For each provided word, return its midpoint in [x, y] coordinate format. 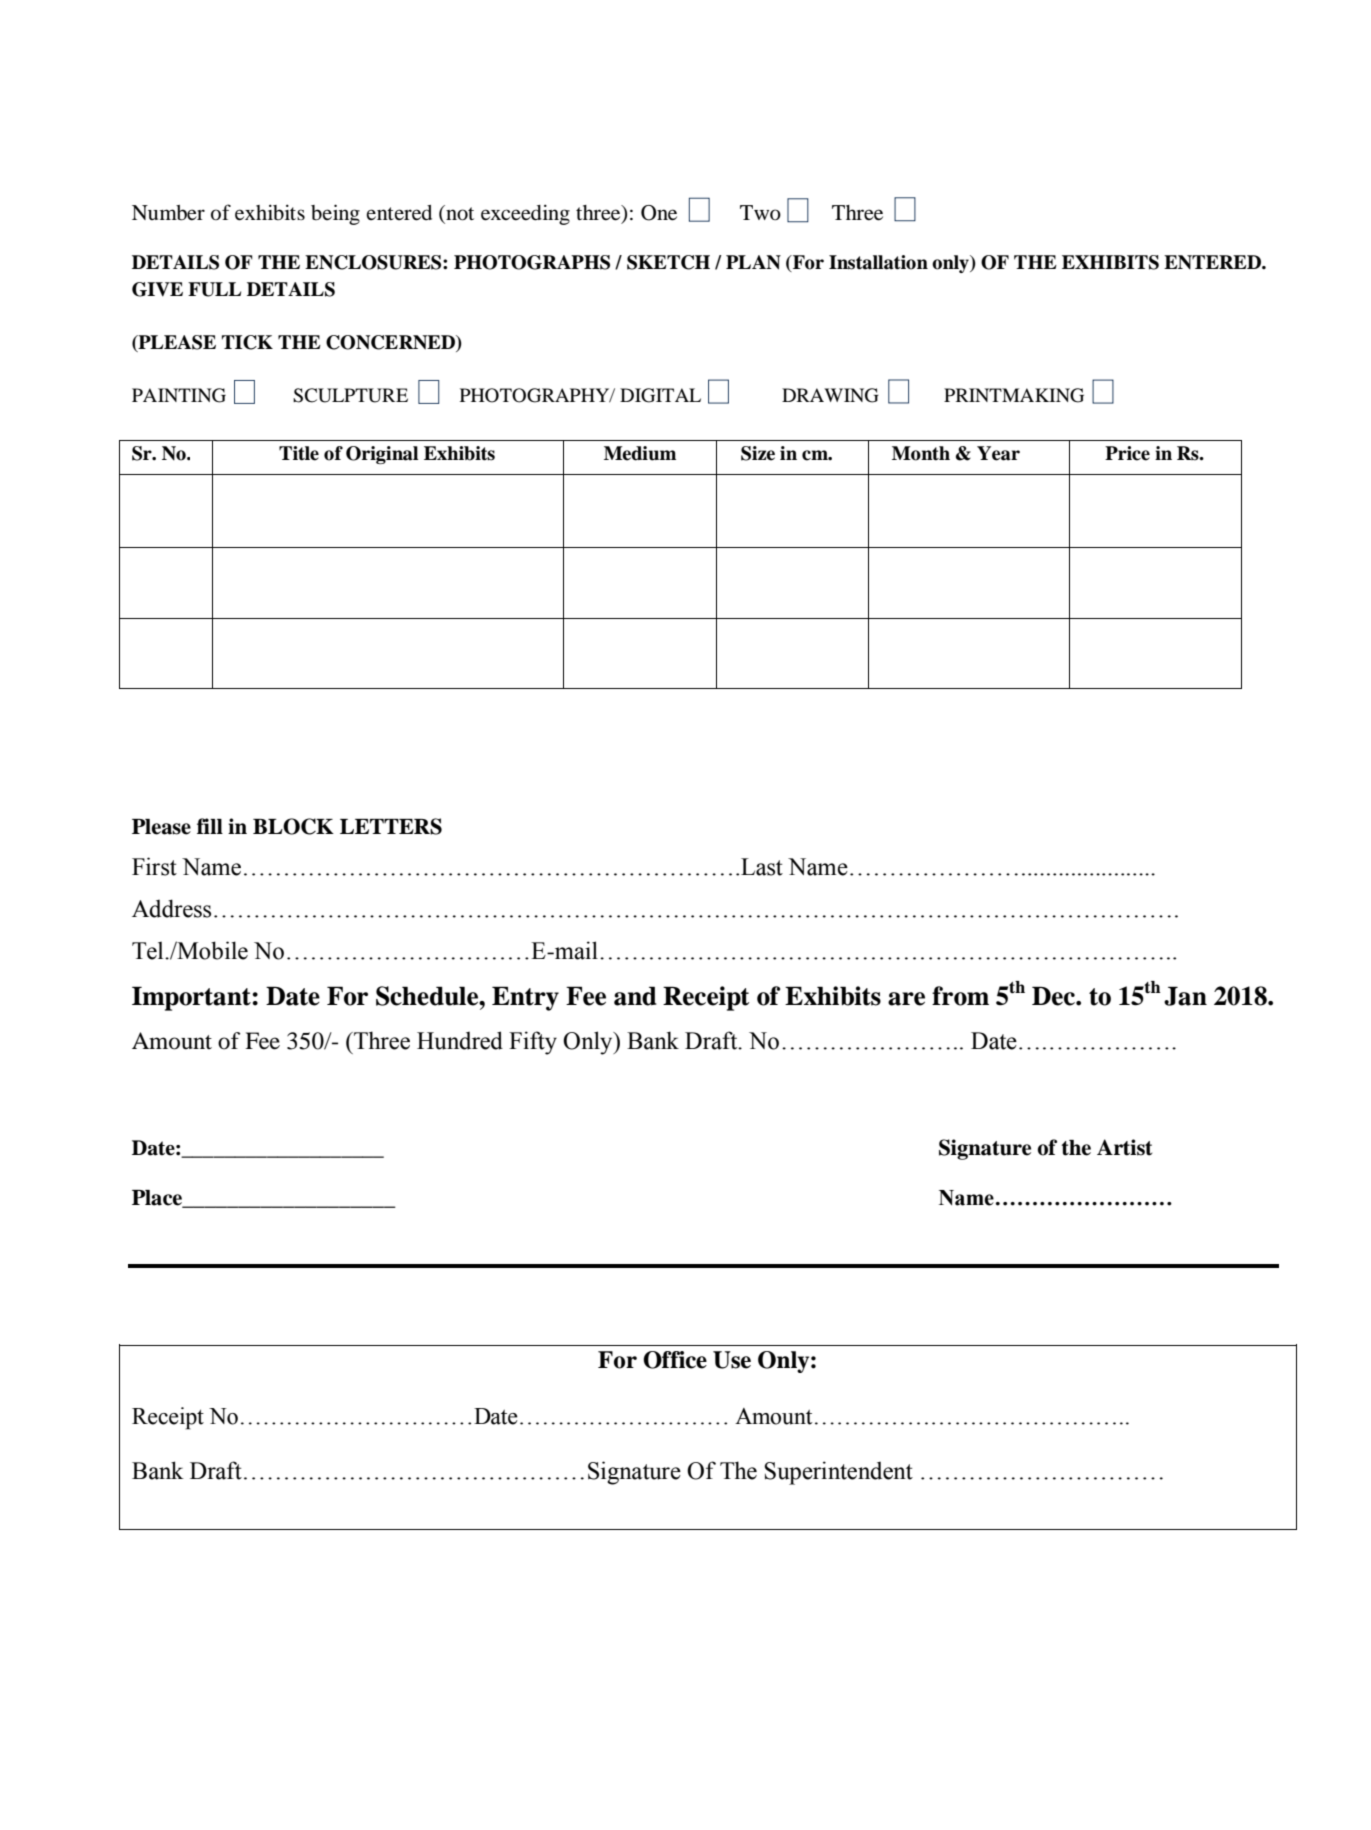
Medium [640, 453]
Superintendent [838, 1473]
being [335, 214]
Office [675, 1360]
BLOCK [293, 826]
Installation [878, 262]
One [659, 213]
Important [192, 998]
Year [998, 453]
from [960, 996]
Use [732, 1360]
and [635, 996]
